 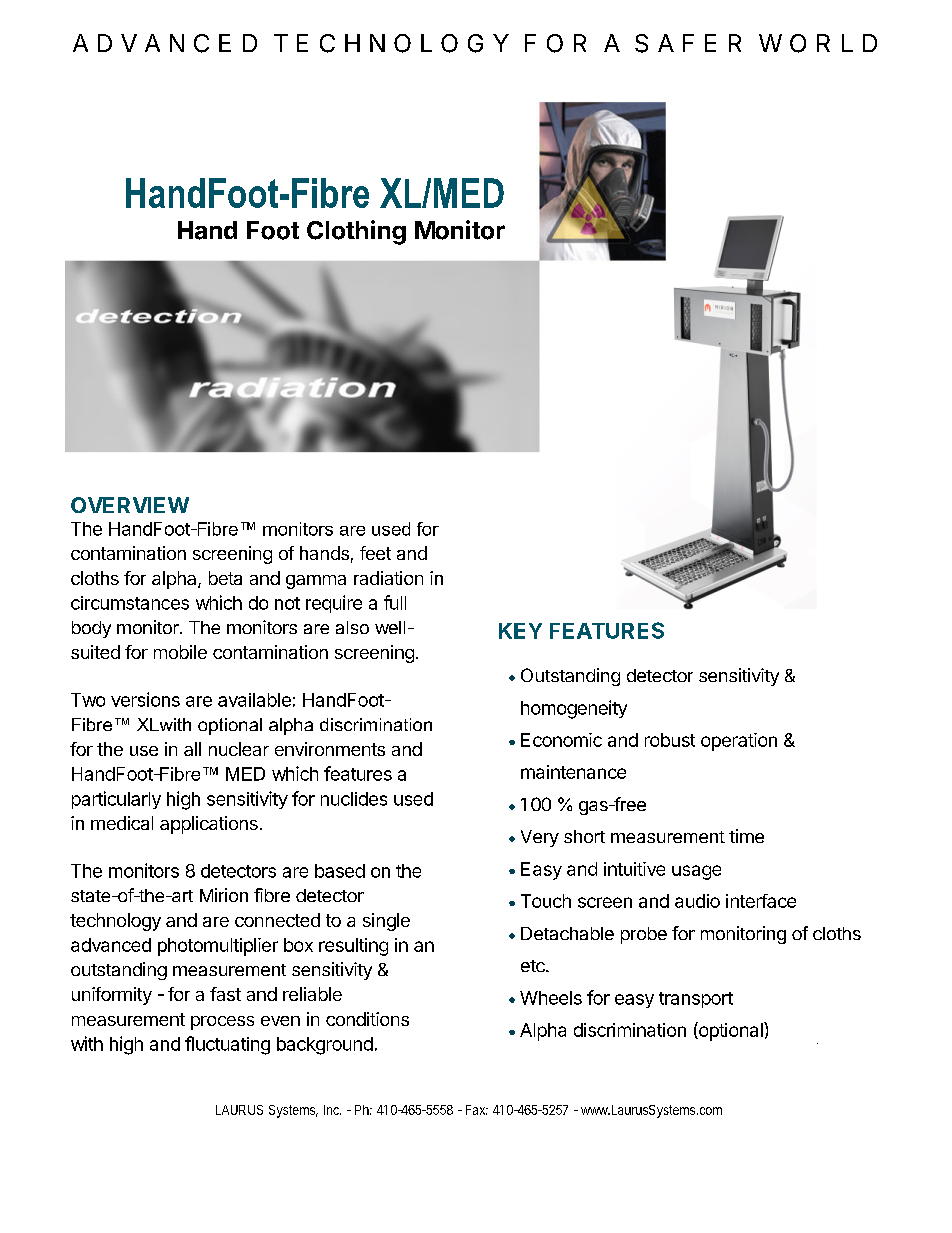 I want to click on usage, so click(x=696, y=872).
